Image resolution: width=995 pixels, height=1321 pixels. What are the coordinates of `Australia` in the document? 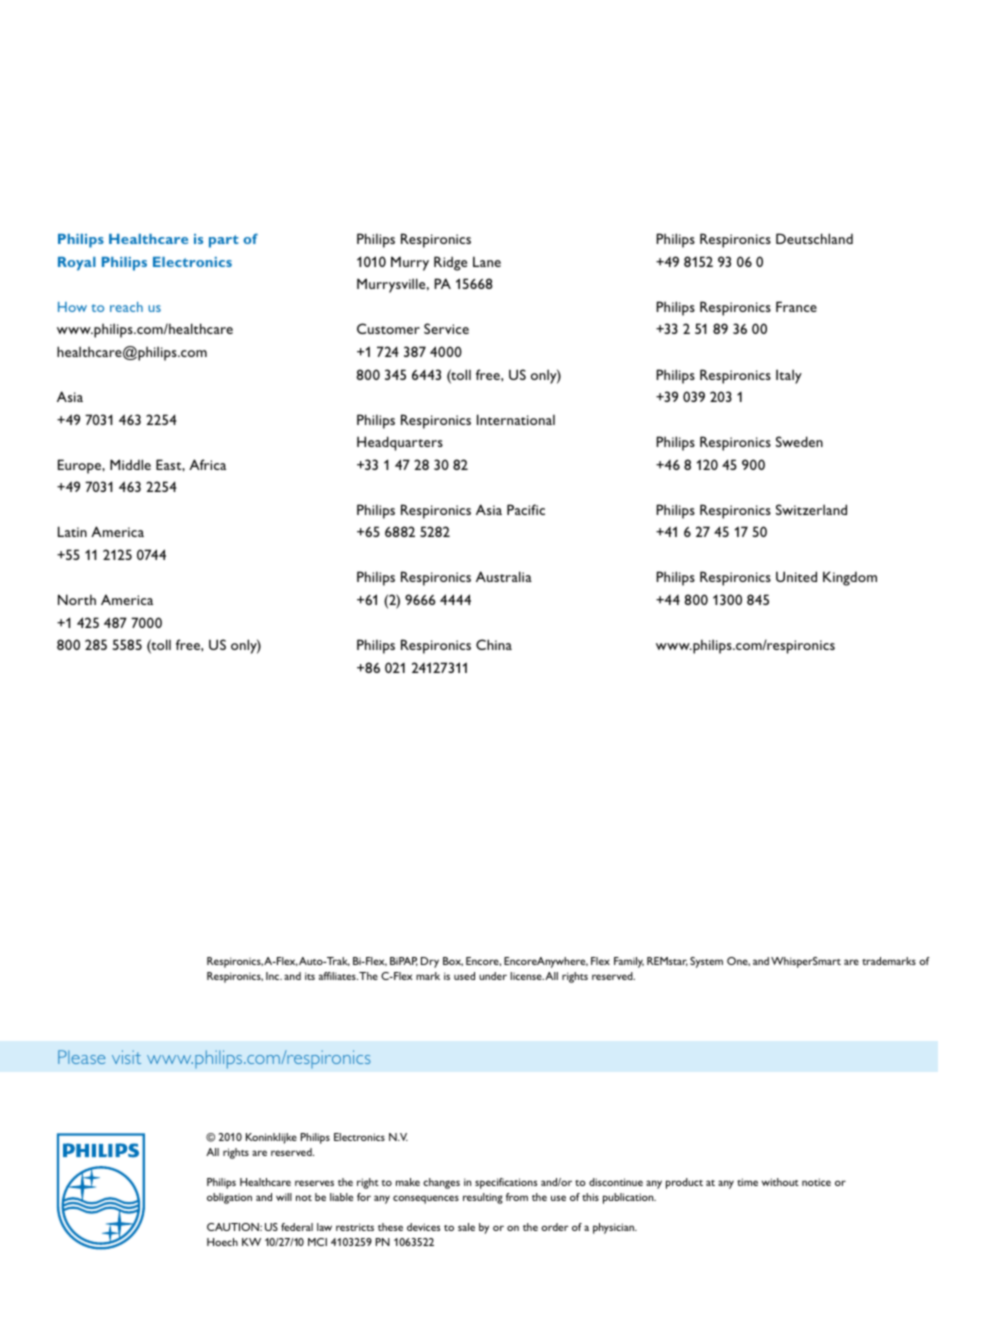 It's located at (504, 576).
